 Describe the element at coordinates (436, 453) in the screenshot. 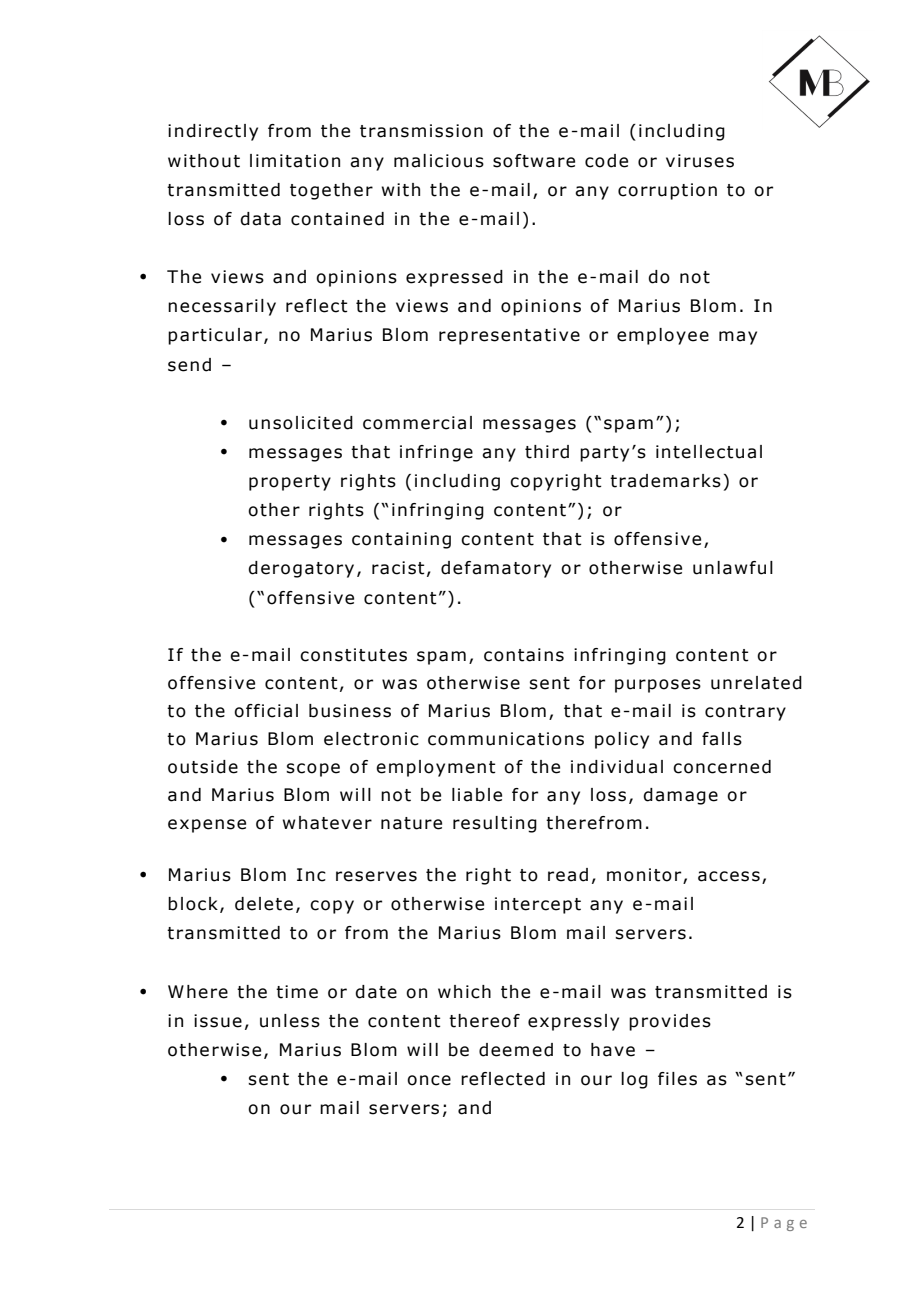

I see `infringe` at that location.
